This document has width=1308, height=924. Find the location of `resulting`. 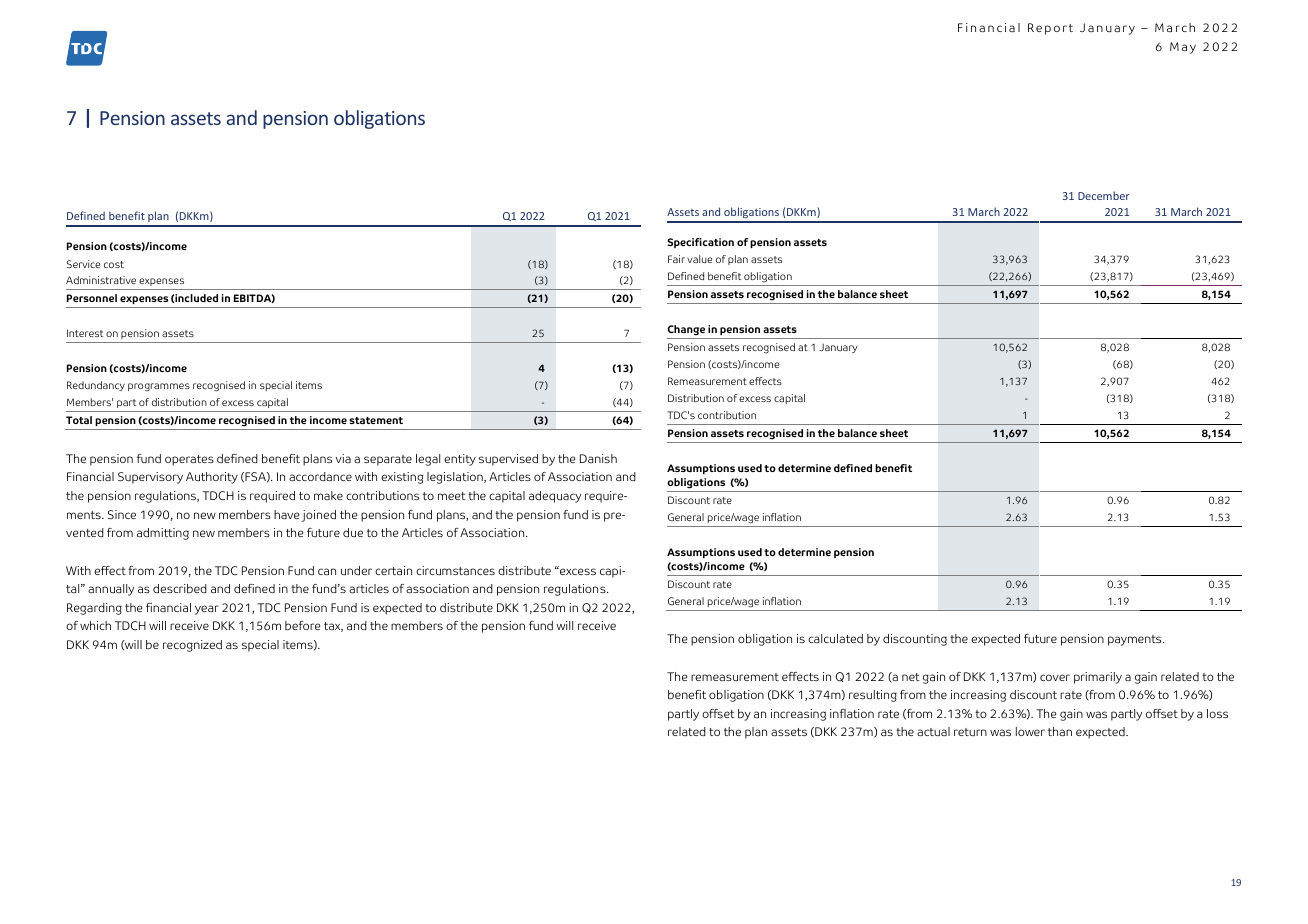

resulting is located at coordinates (873, 696).
